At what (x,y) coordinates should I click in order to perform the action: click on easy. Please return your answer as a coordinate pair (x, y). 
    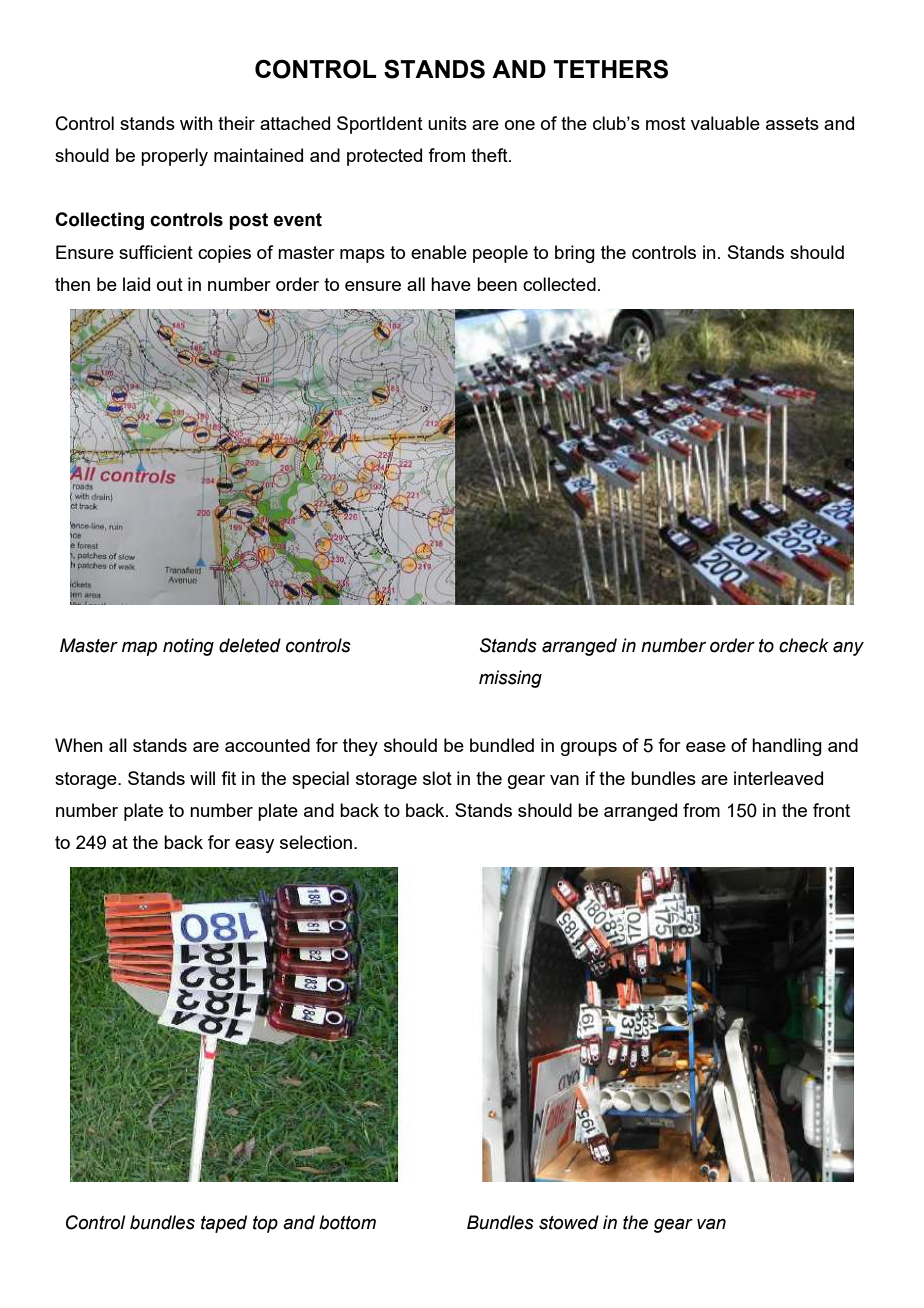
    Looking at the image, I should click on (254, 846).
